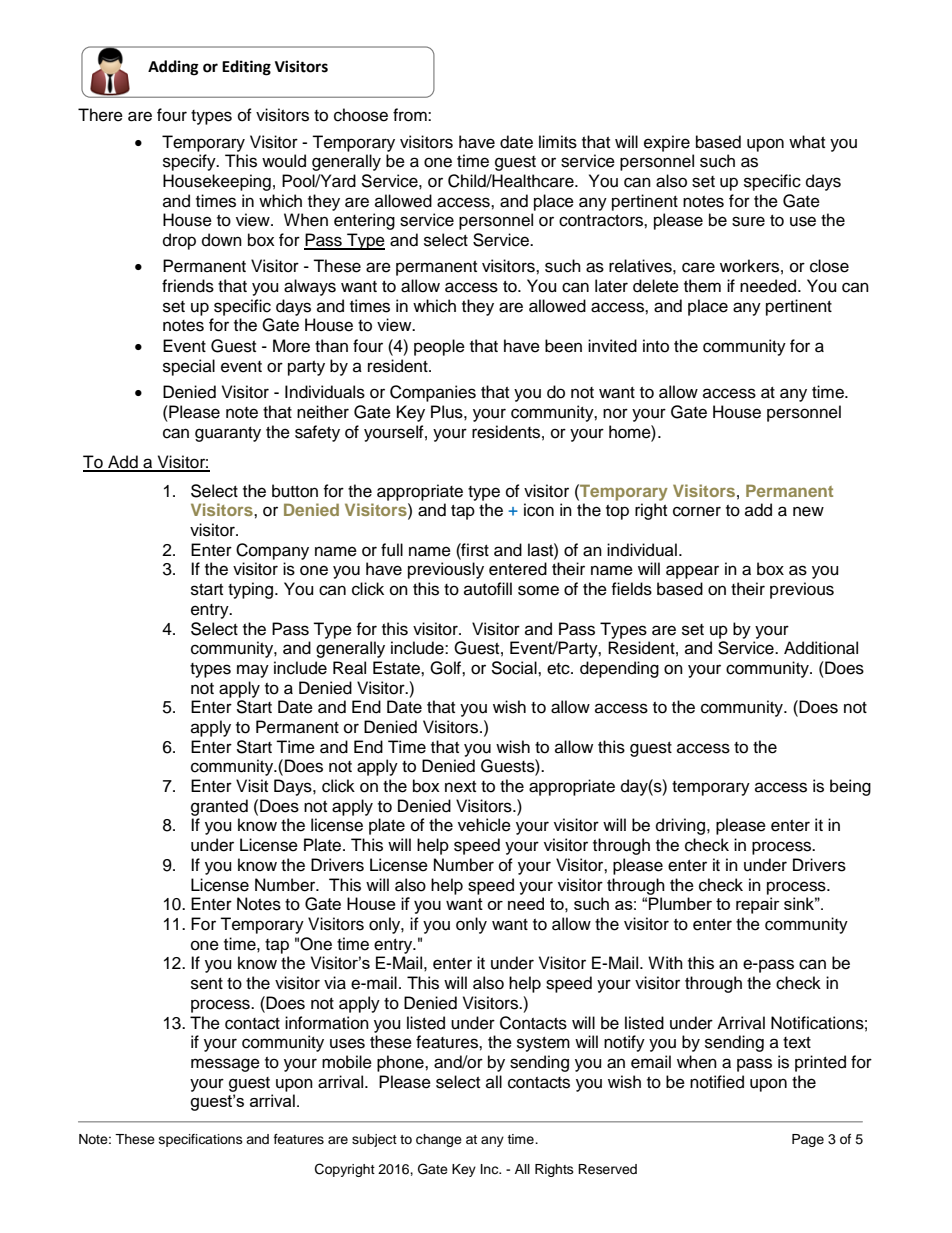  What do you see at coordinates (539, 510) in the image?
I see `icon` at bounding box center [539, 510].
